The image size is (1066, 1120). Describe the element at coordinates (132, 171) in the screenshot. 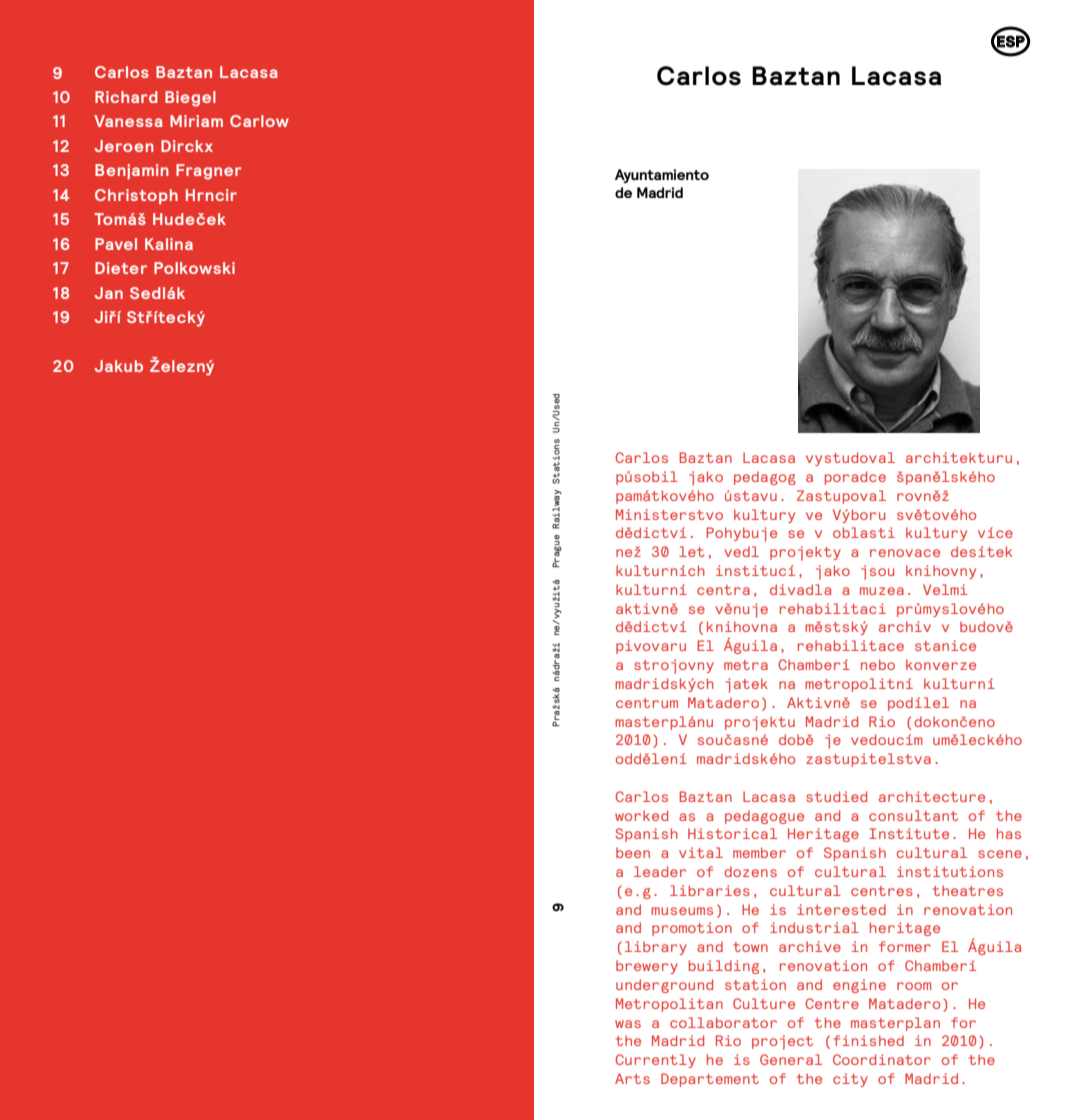

I see `Benjamin` at that location.
